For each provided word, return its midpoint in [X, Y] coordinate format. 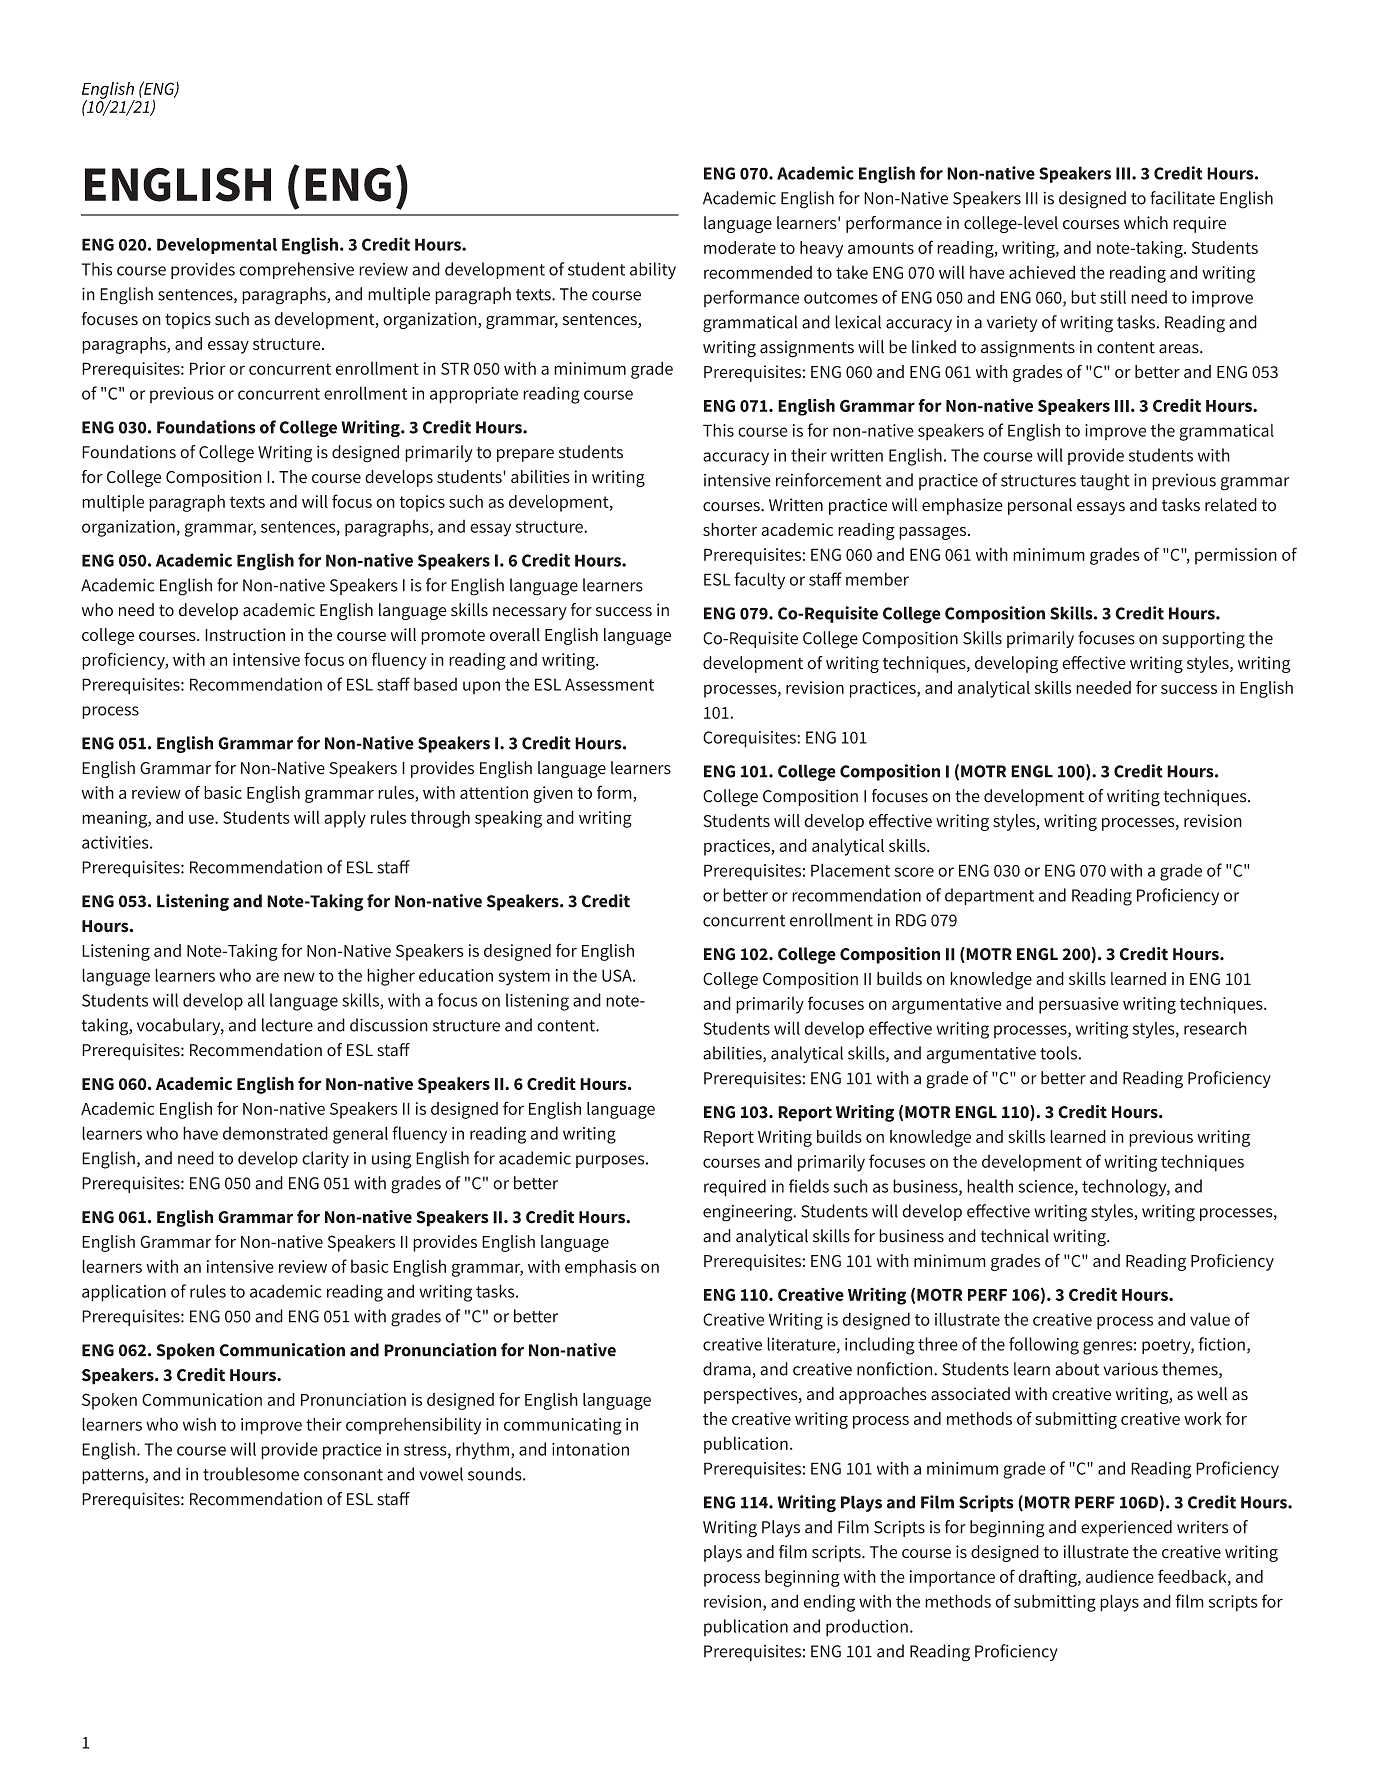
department [989, 896]
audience [1120, 1576]
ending [829, 1603]
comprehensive [296, 270]
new [299, 977]
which [1146, 223]
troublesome [251, 1474]
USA [618, 975]
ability [653, 270]
